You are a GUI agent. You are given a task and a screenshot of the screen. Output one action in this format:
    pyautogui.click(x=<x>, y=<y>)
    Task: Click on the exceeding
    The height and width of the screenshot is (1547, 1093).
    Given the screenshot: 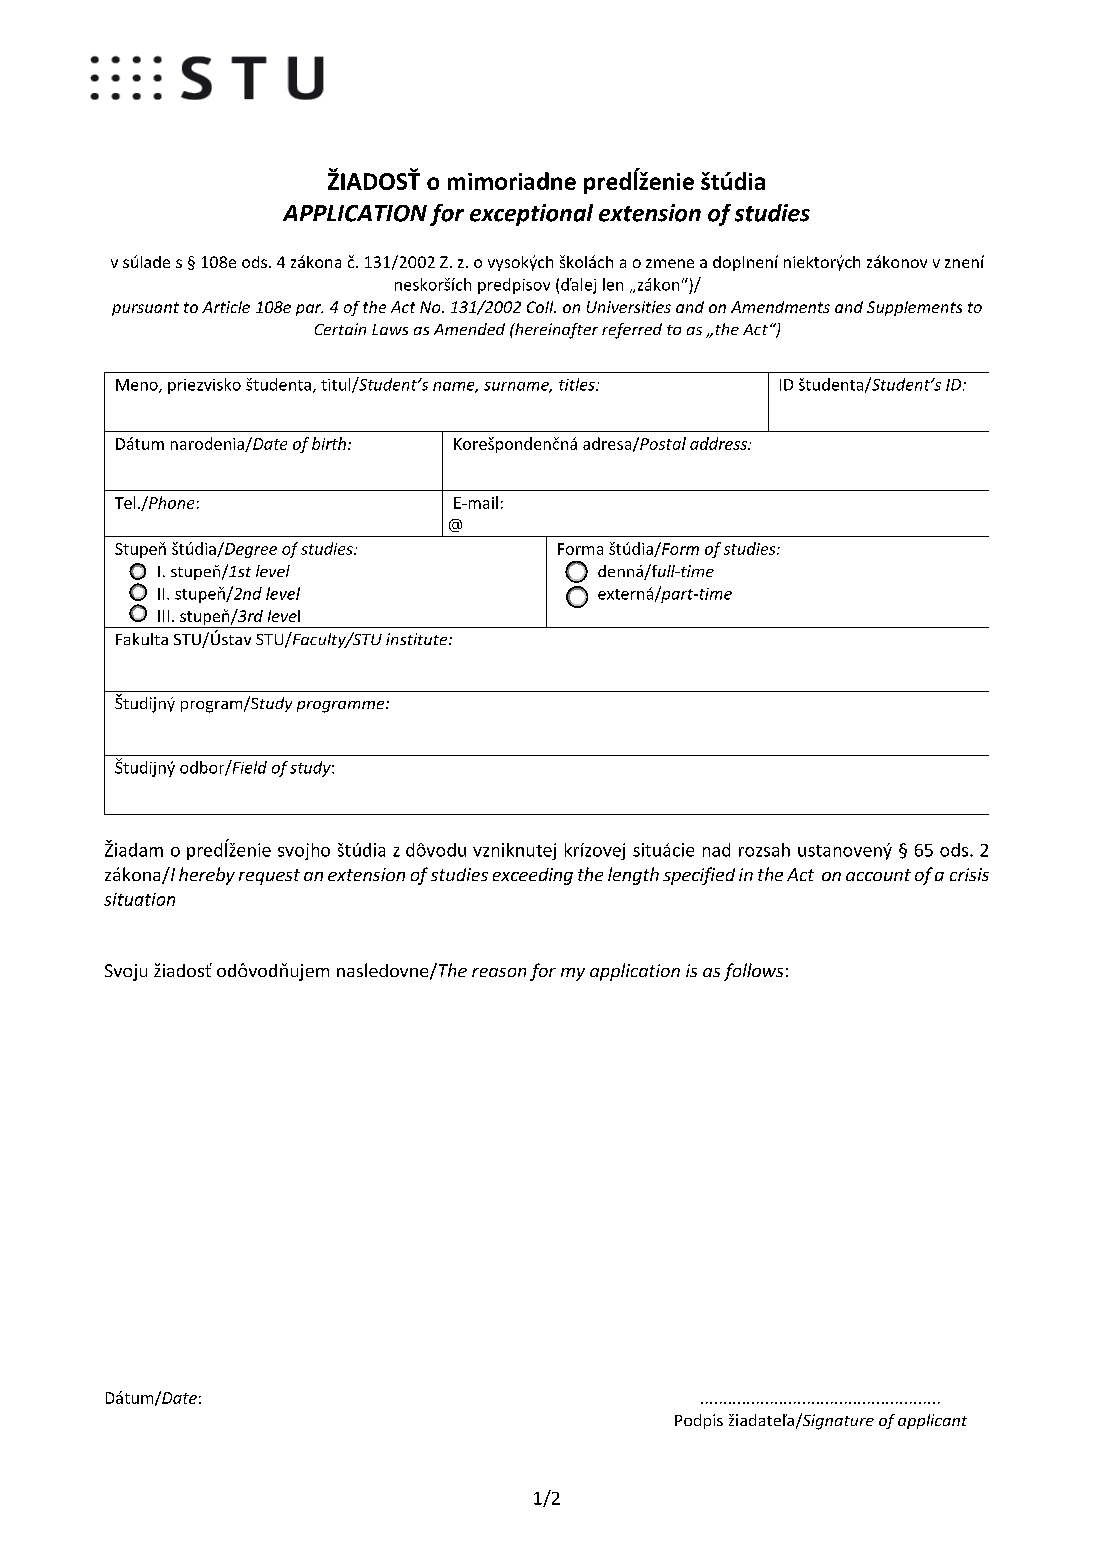 What is the action you would take?
    pyautogui.click(x=533, y=876)
